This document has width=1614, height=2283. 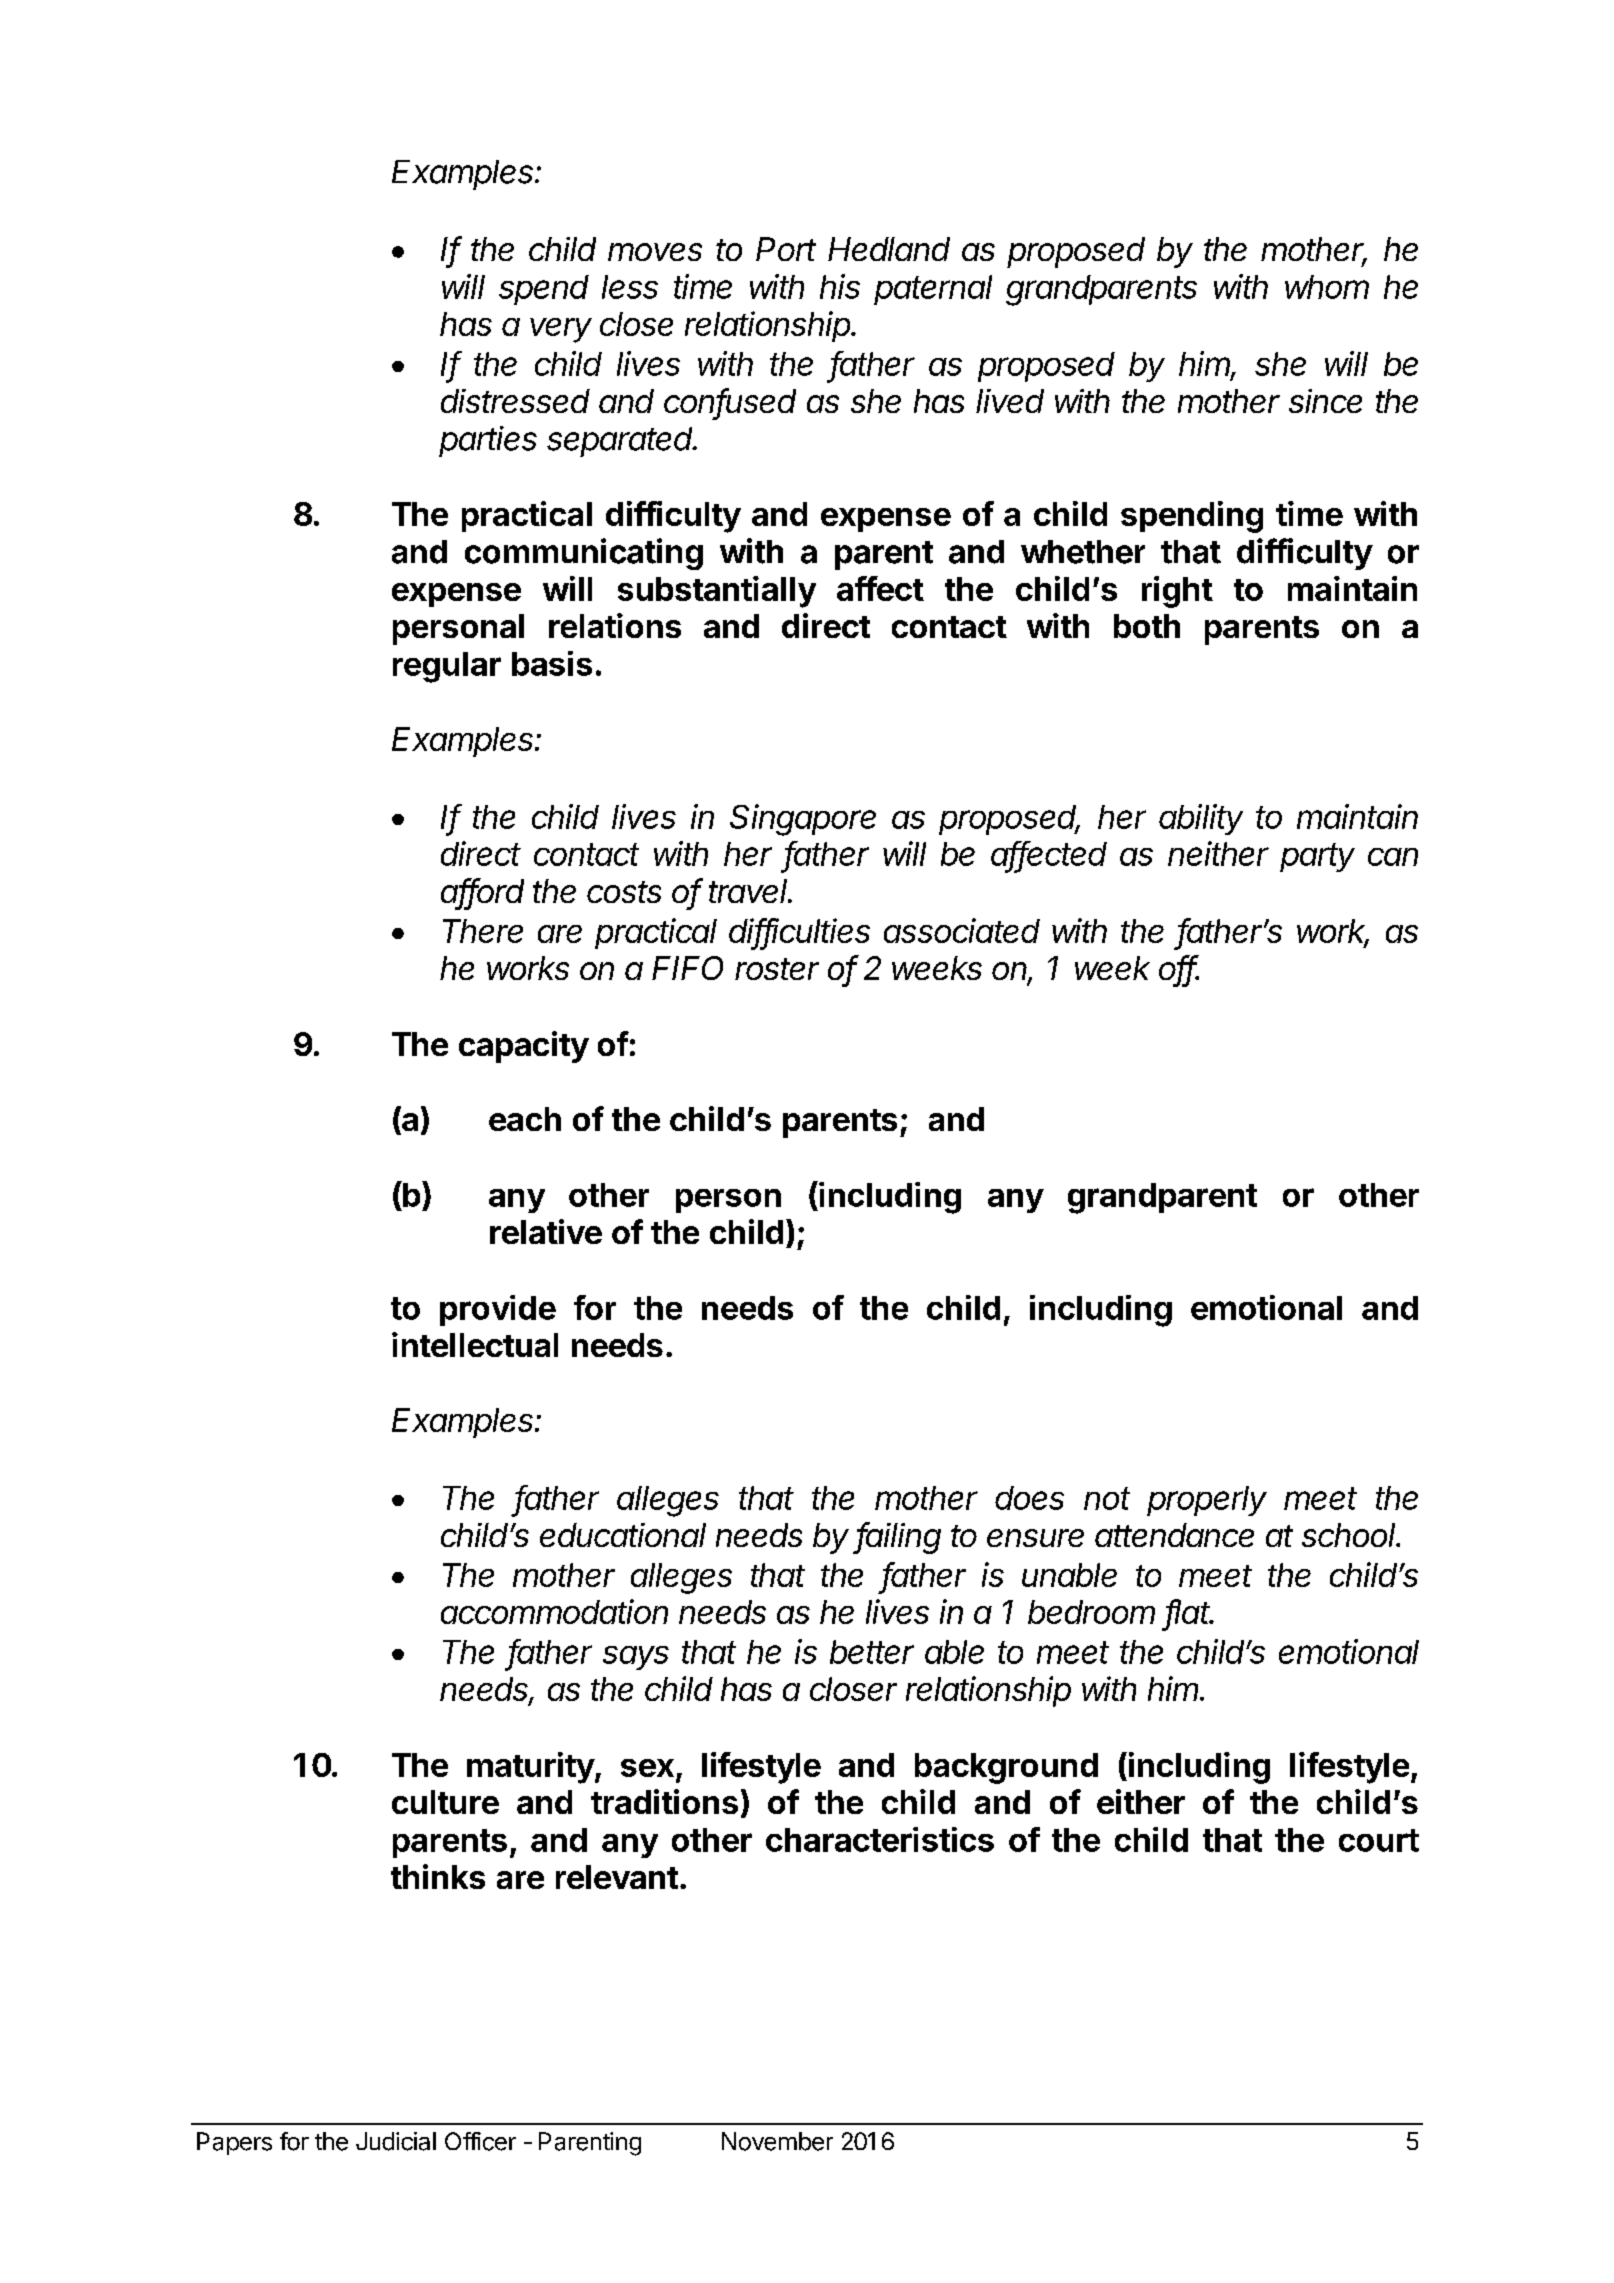 I want to click on court, so click(x=1379, y=1840).
